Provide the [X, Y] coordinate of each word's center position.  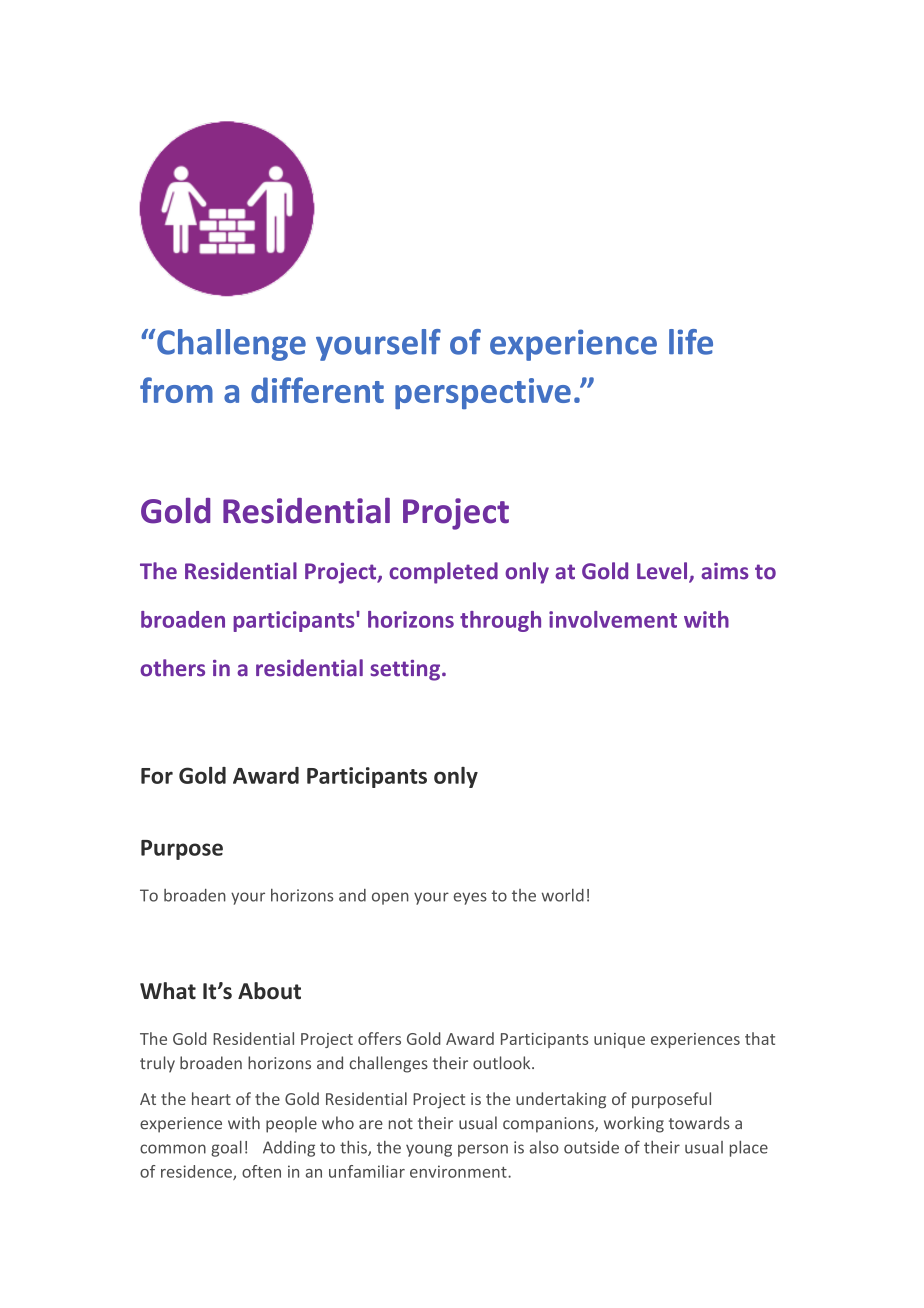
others [172, 668]
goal [226, 1148]
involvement [613, 619]
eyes [470, 898]
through [500, 621]
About [269, 991]
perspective [483, 393]
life [691, 342]
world [563, 895]
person [483, 1150]
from [176, 390]
